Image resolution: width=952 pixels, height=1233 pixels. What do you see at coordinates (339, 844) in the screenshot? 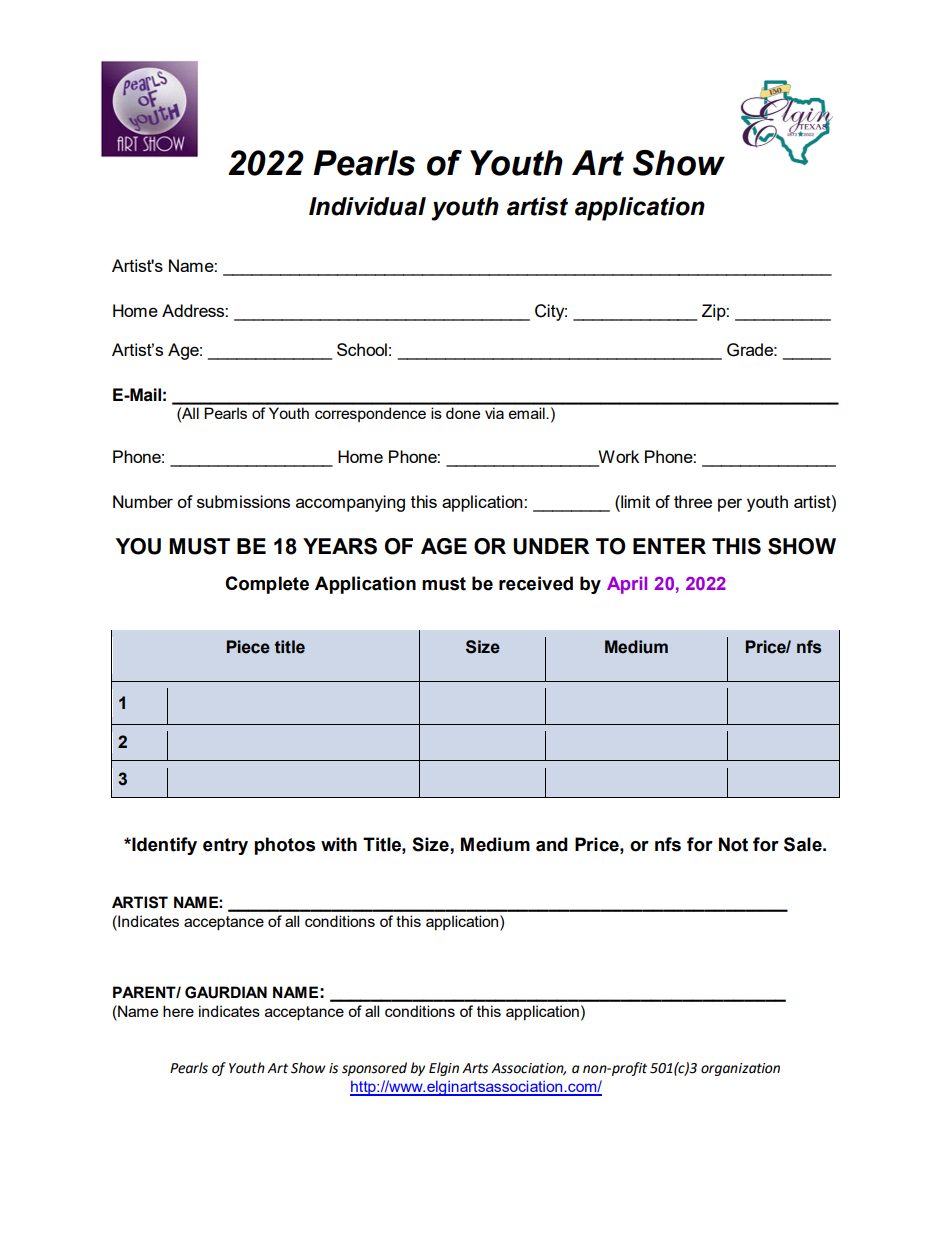
I see `with` at bounding box center [339, 844].
